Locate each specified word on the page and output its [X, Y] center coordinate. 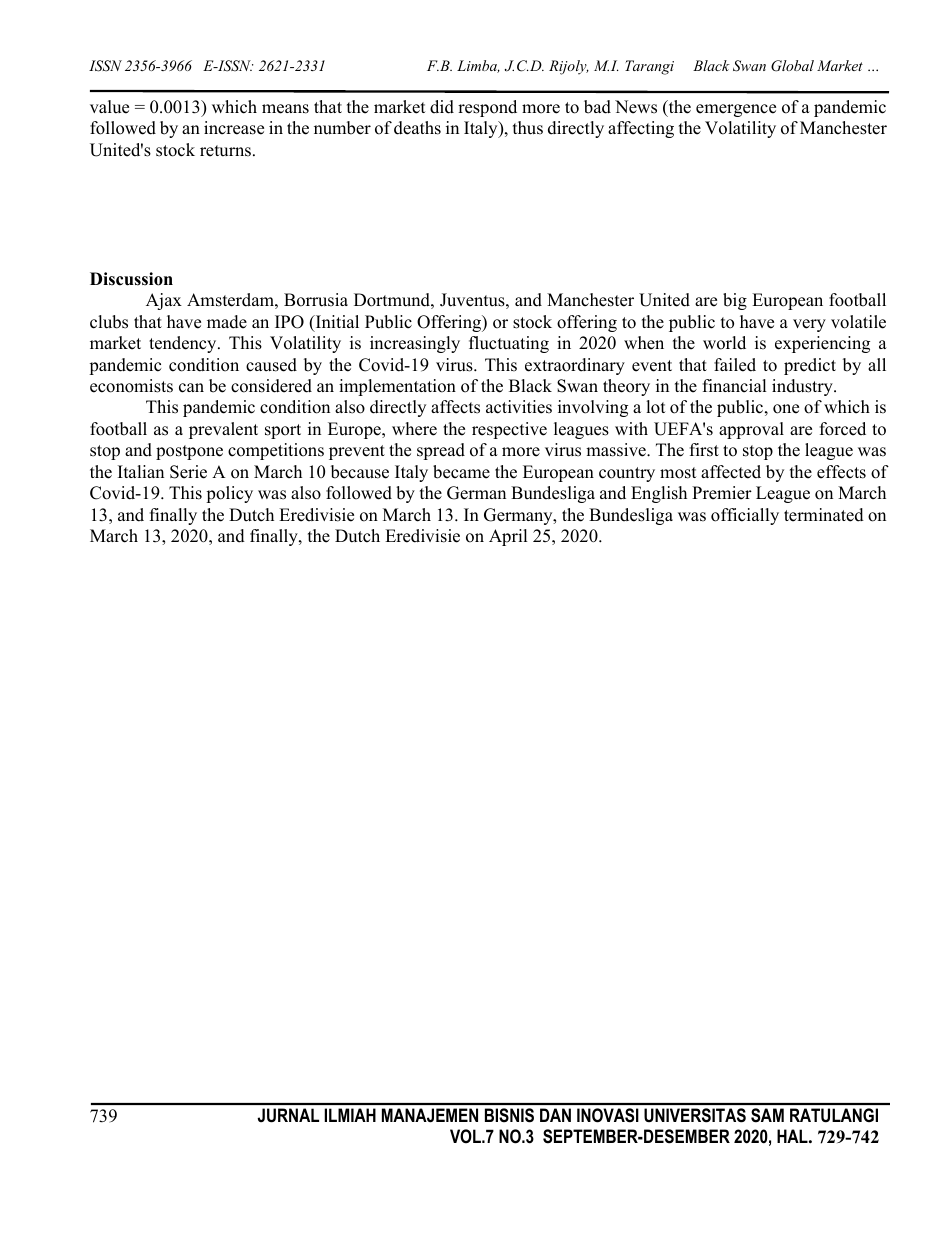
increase [234, 128]
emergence [736, 110]
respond [487, 108]
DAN [555, 1115]
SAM [767, 1115]
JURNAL [288, 1115]
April [508, 537]
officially [745, 516]
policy [229, 494]
